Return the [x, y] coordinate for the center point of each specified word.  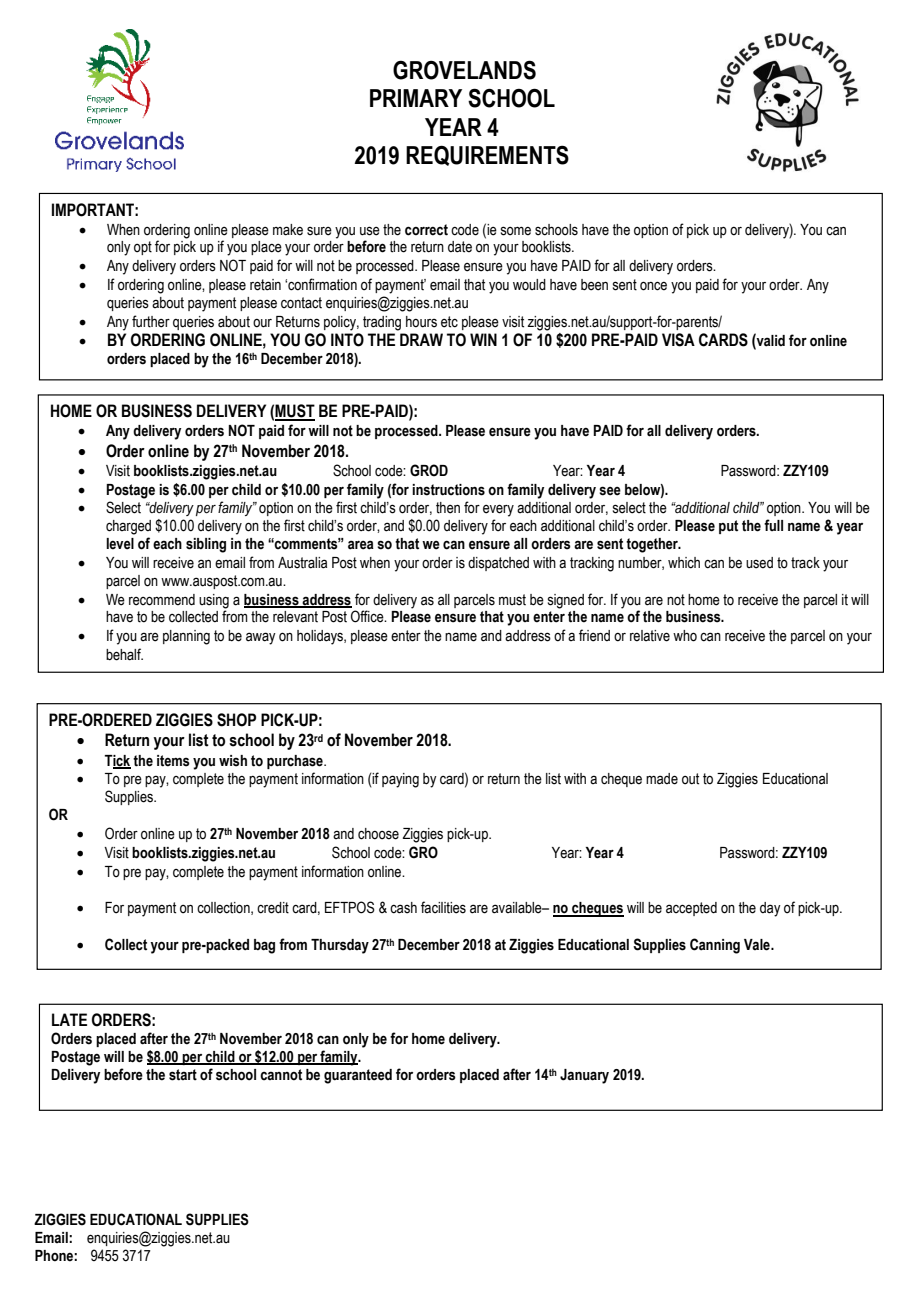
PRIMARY [416, 98]
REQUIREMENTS [487, 155]
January [584, 1076]
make [288, 230]
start [183, 1075]
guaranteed [358, 1076]
